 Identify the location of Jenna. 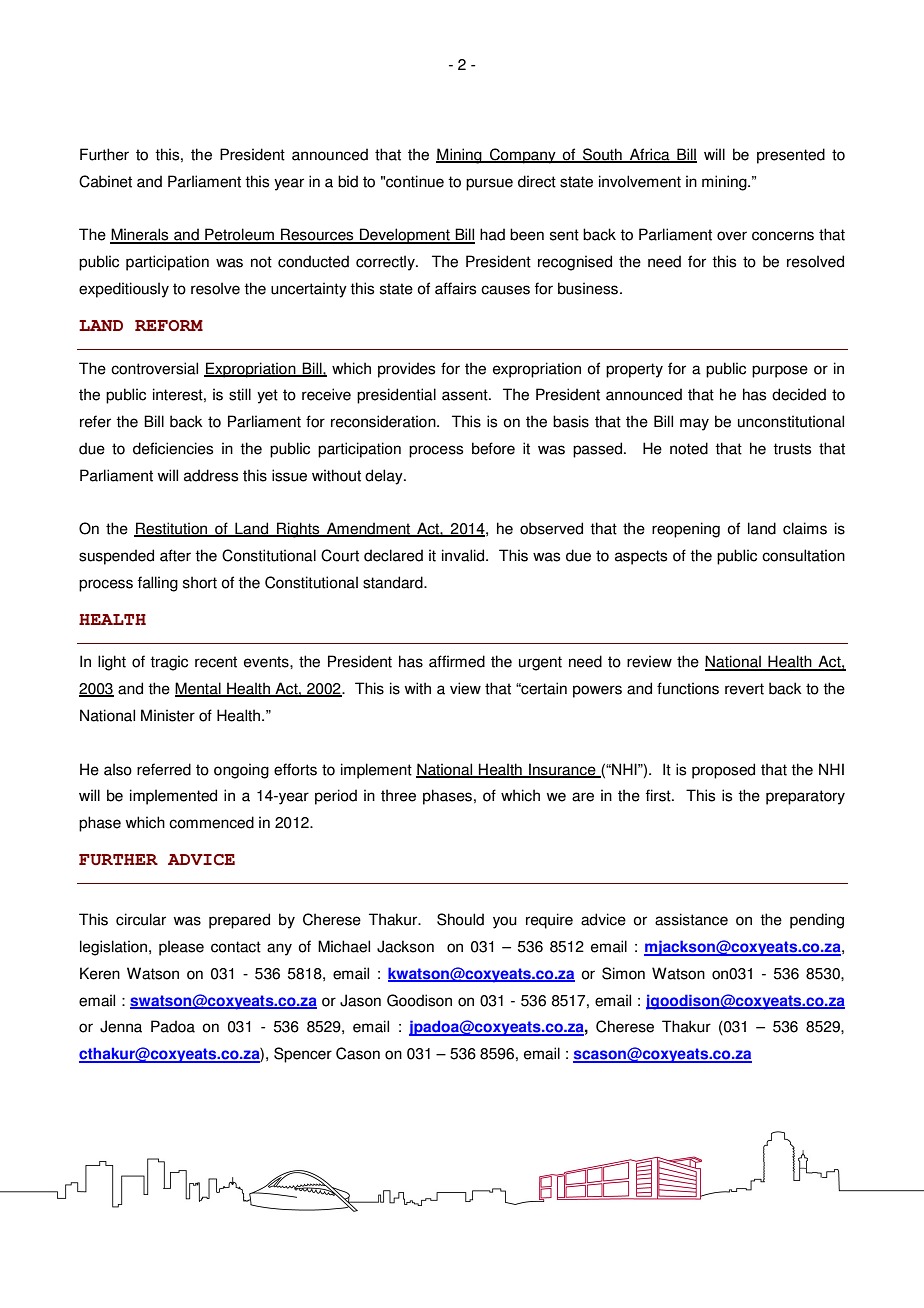
(121, 1026).
